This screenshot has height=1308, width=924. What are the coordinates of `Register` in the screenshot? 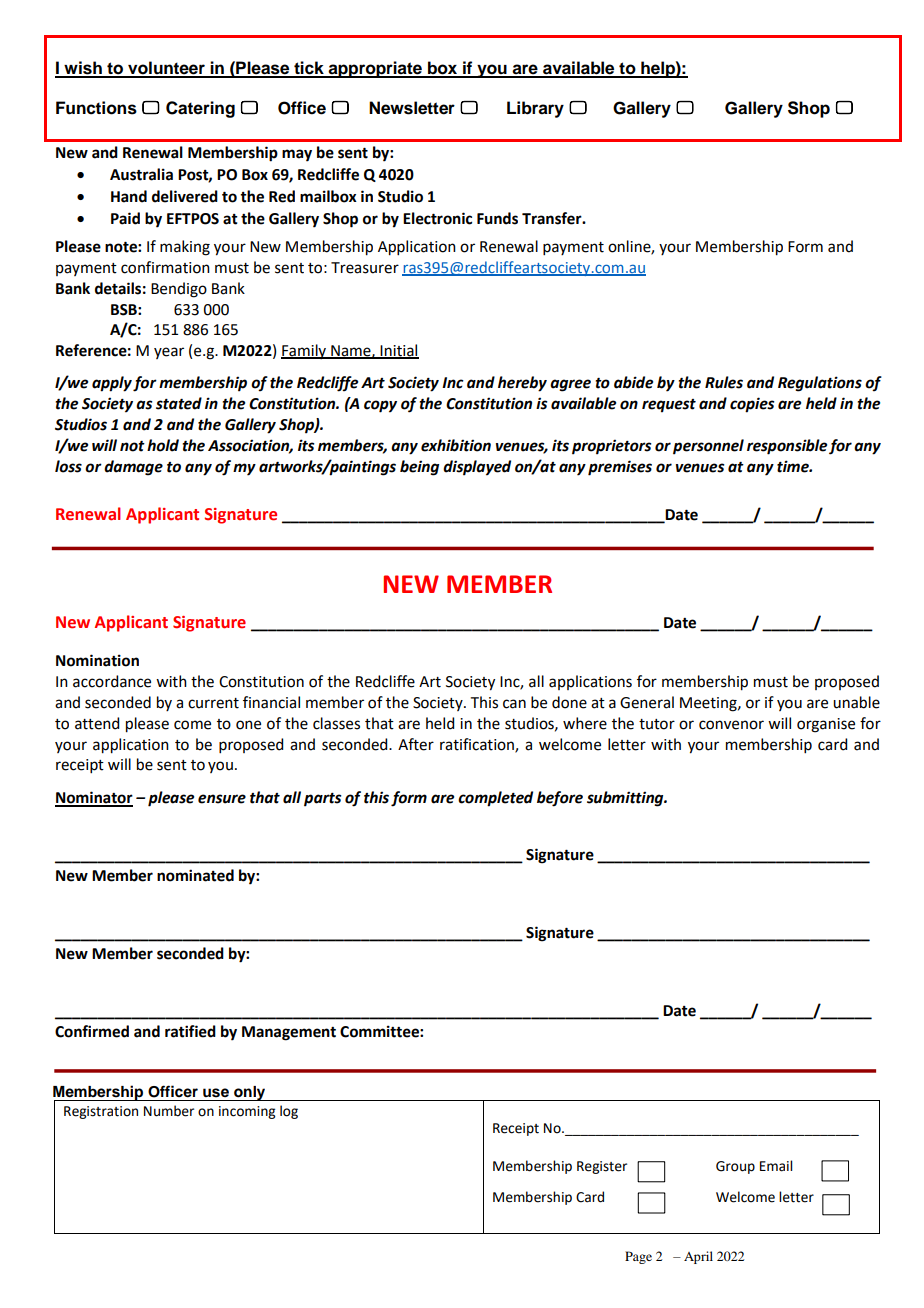 It's located at (602, 1167).
